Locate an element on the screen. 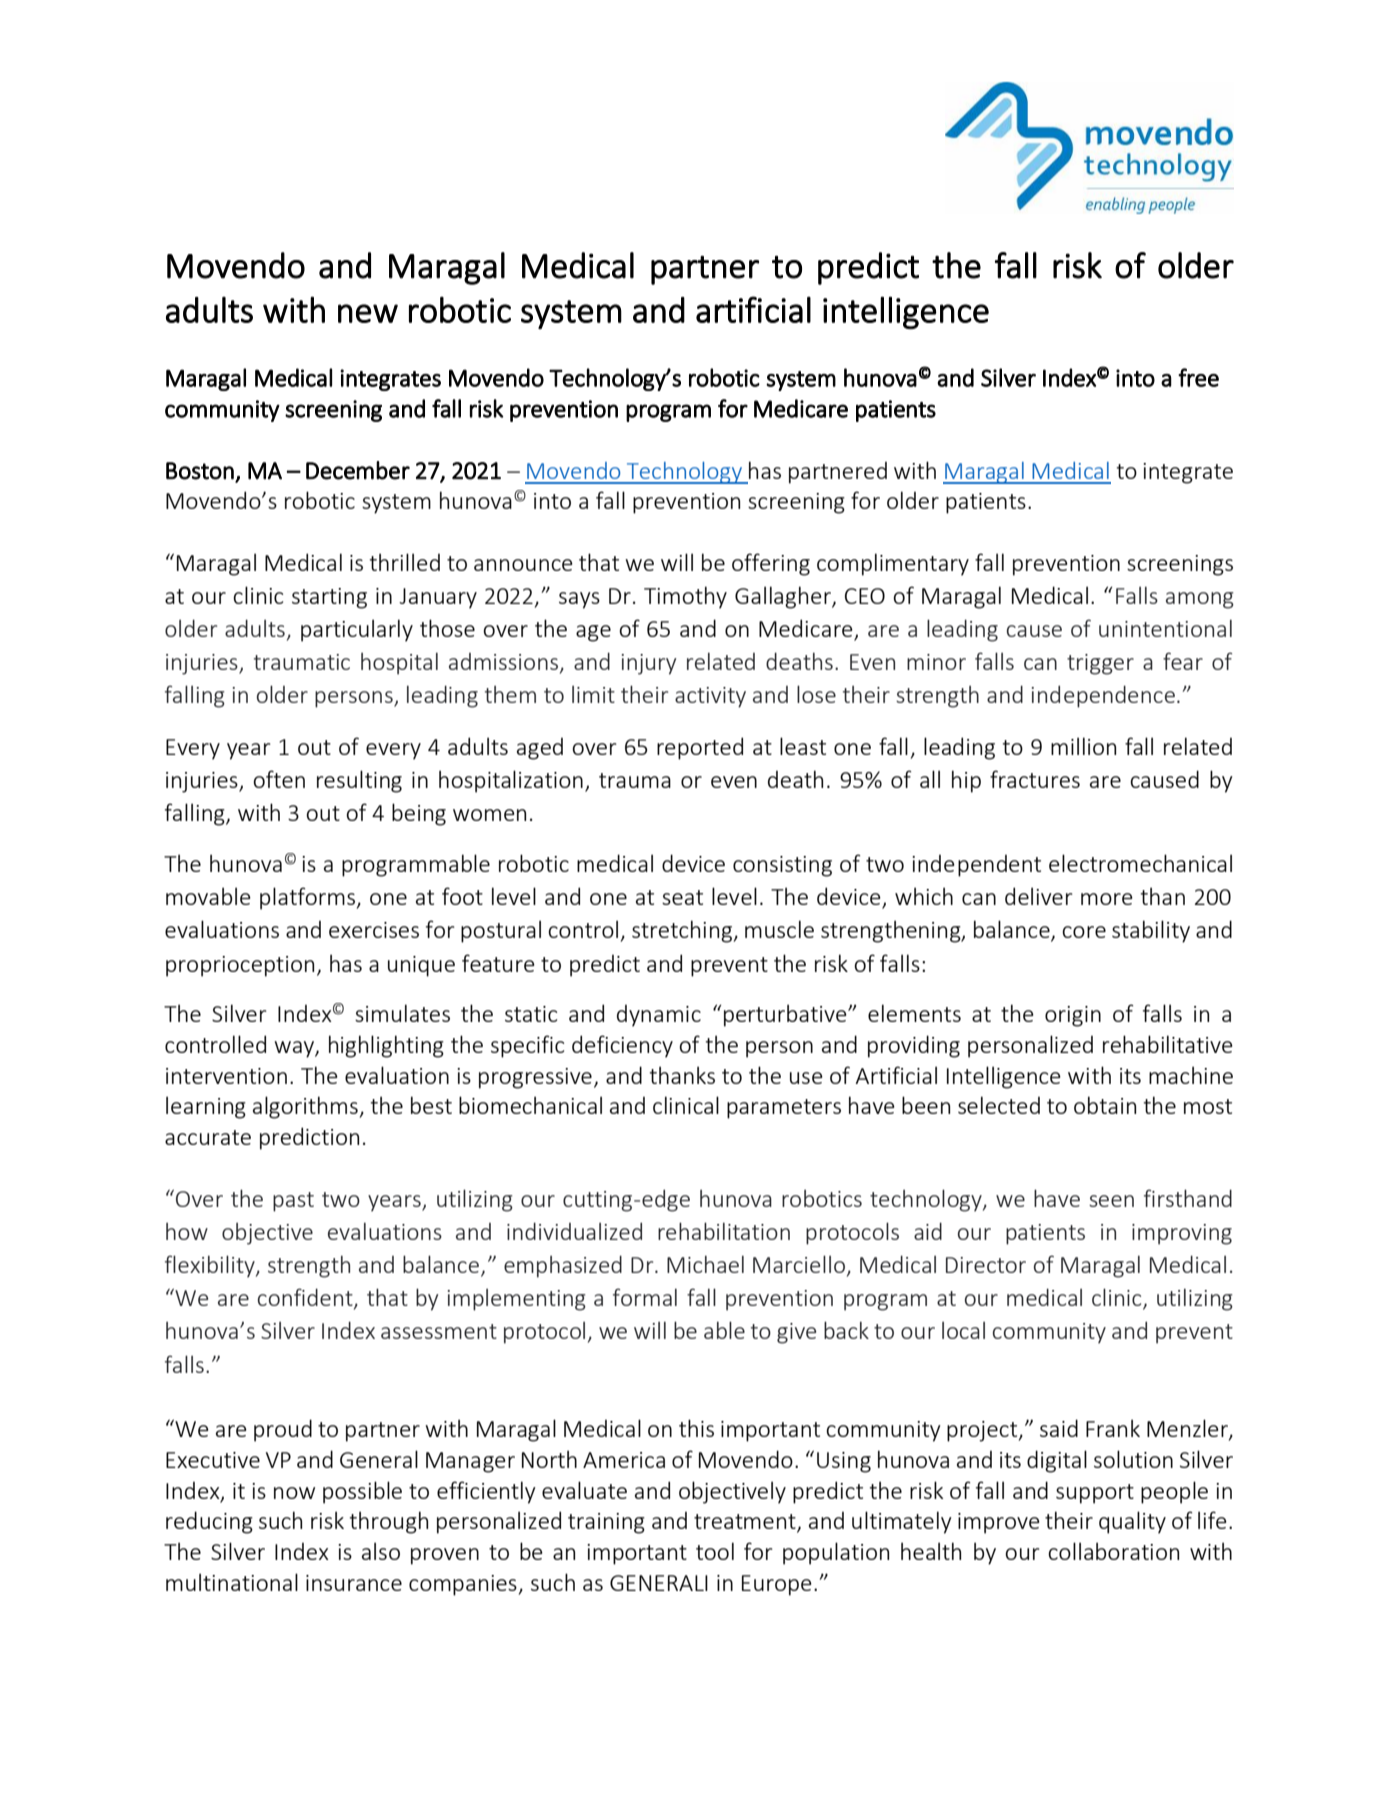 This screenshot has height=1809, width=1398. injury is located at coordinates (648, 664).
